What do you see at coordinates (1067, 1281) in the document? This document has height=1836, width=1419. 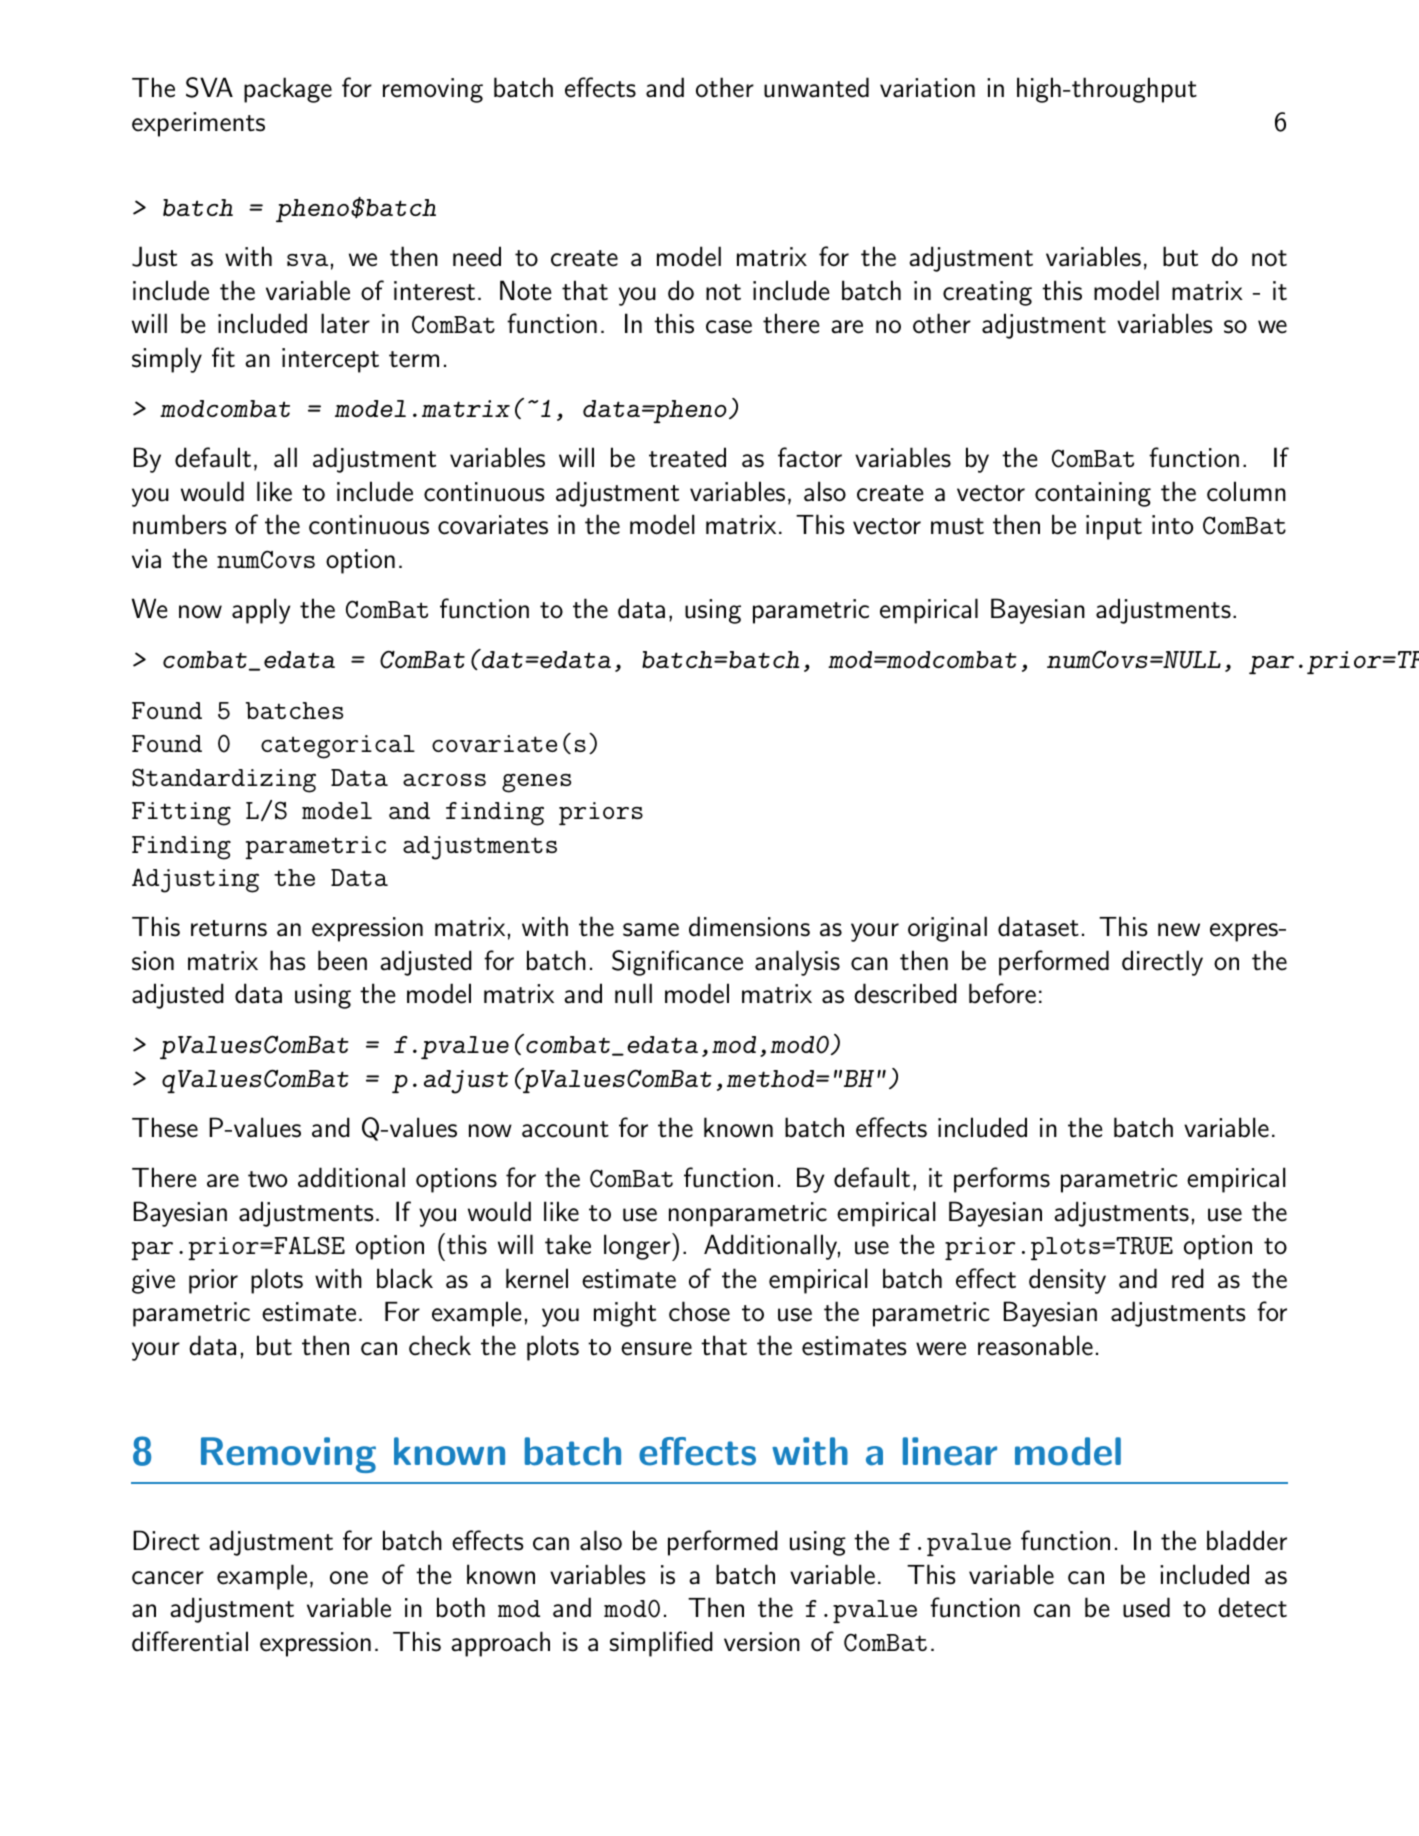 I see `density` at bounding box center [1067, 1281].
